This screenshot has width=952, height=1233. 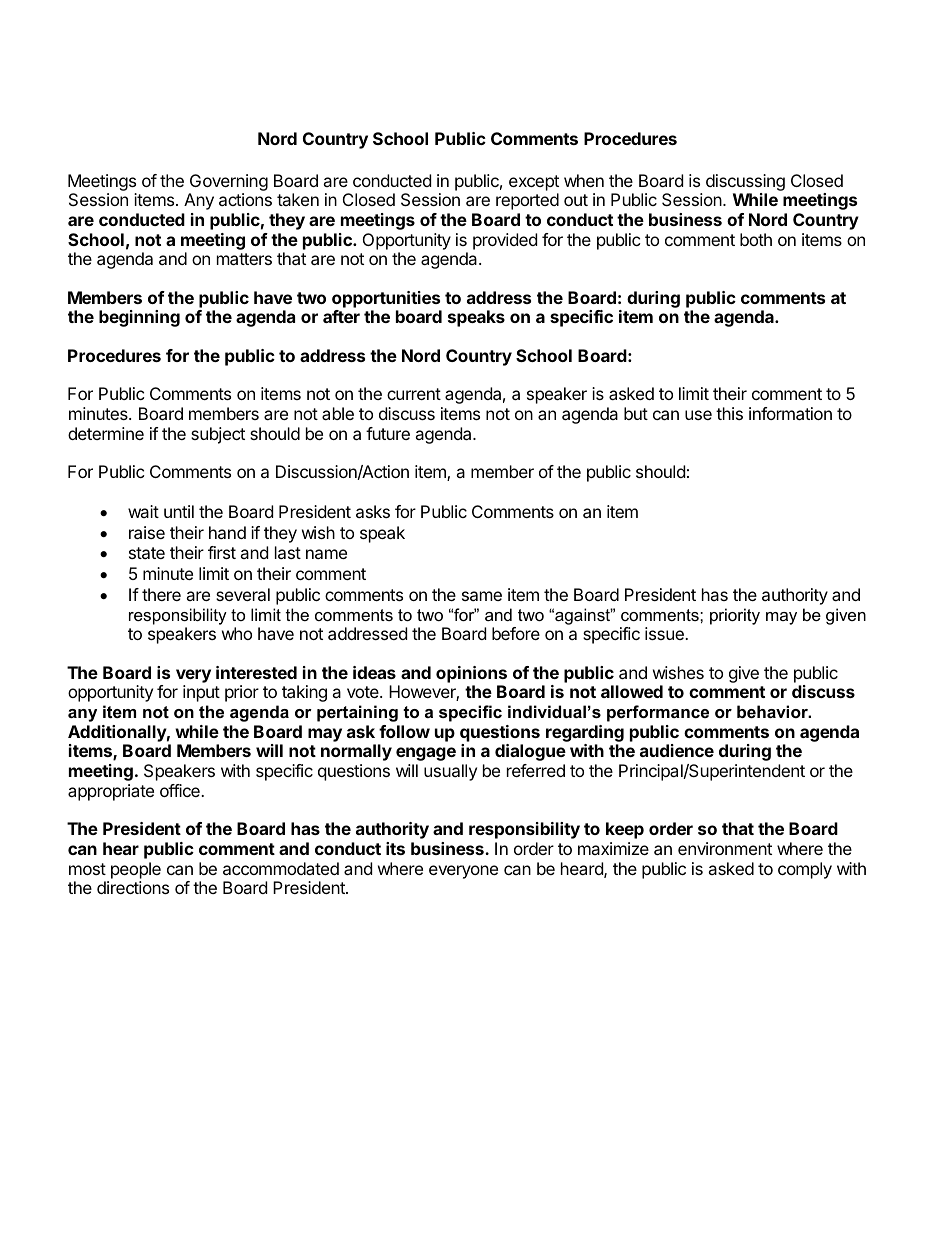 I want to click on this, so click(x=729, y=413).
